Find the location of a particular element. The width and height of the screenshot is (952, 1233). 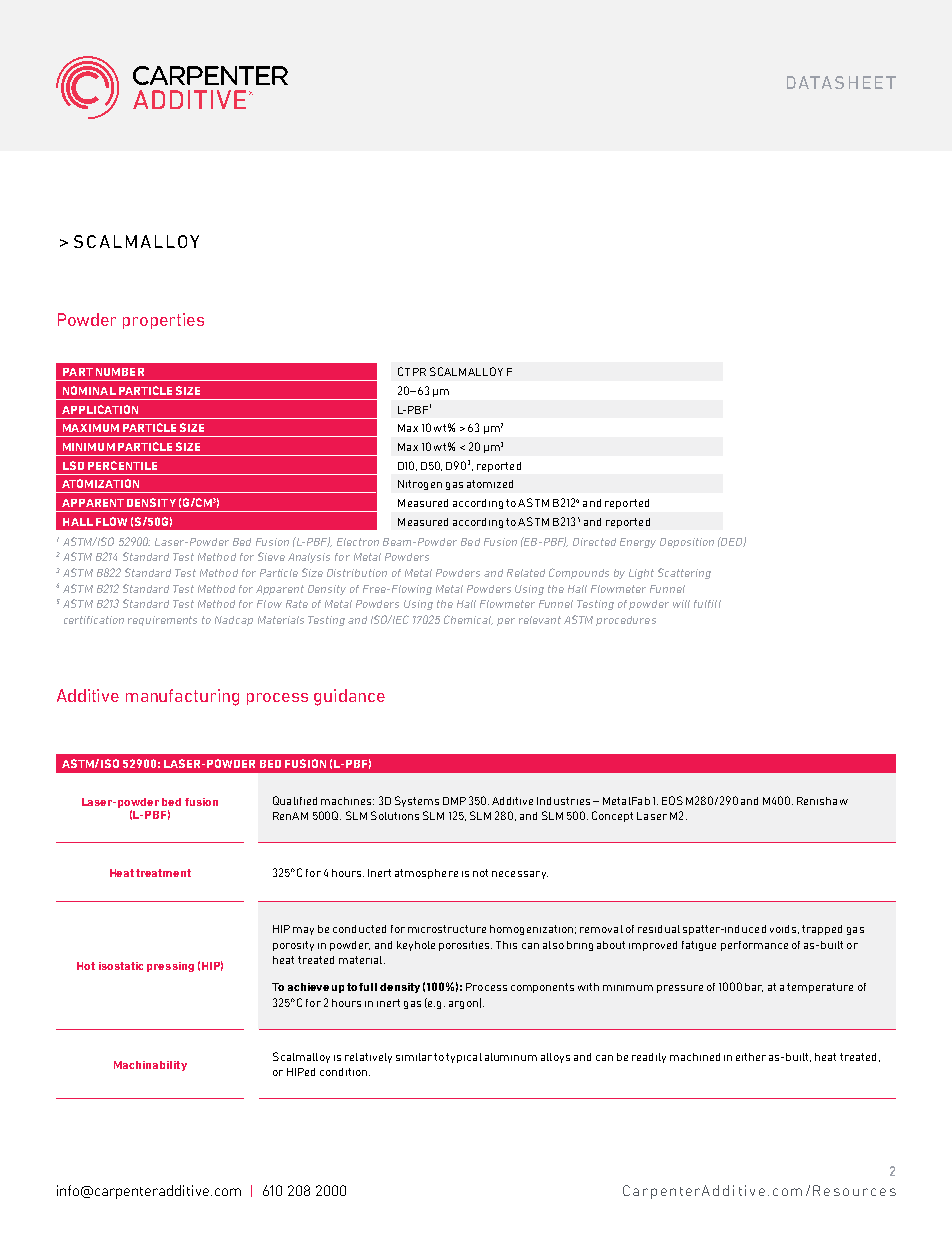

Deposition is located at coordinates (687, 543).
